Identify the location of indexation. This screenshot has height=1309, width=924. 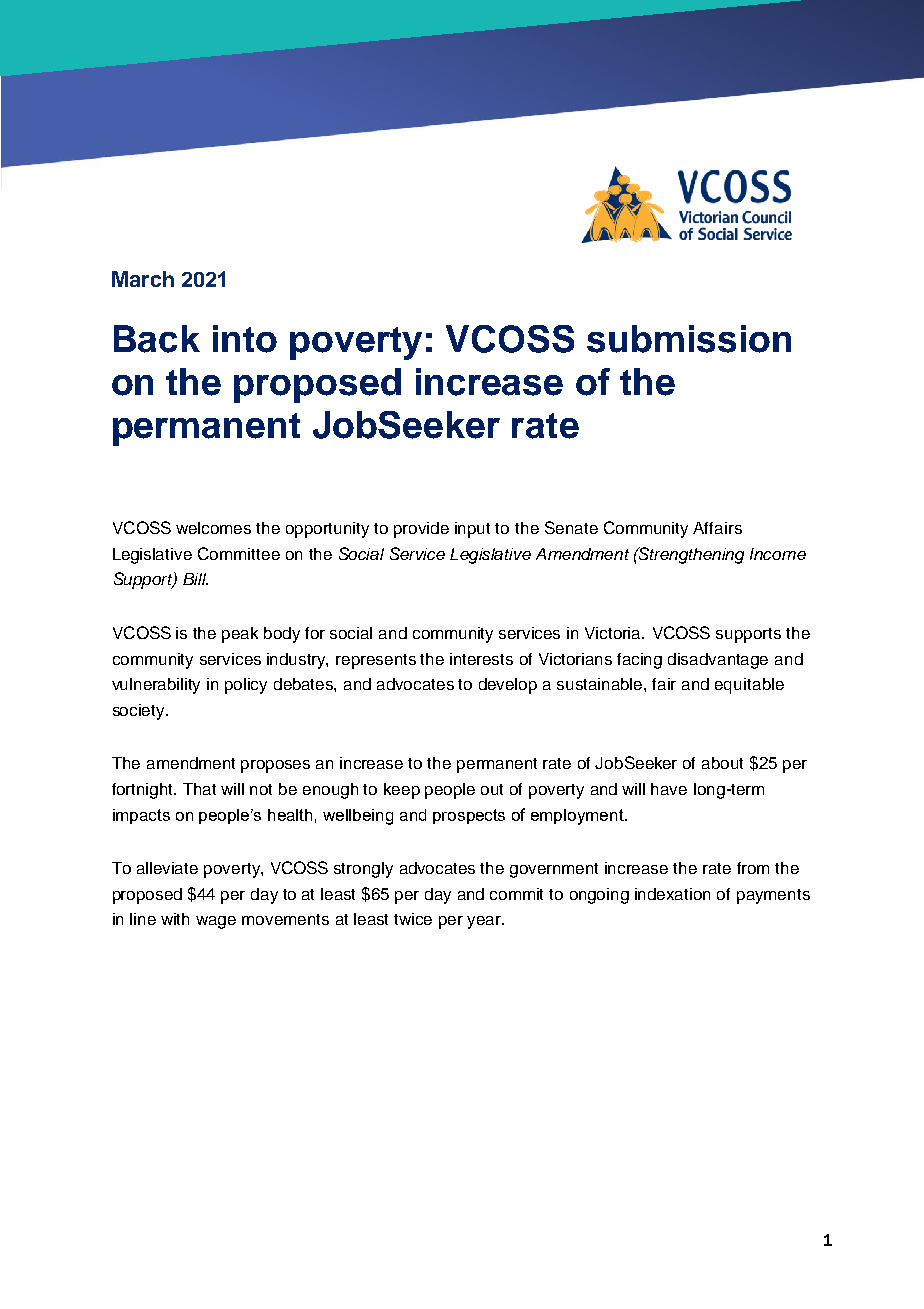
(672, 894).
